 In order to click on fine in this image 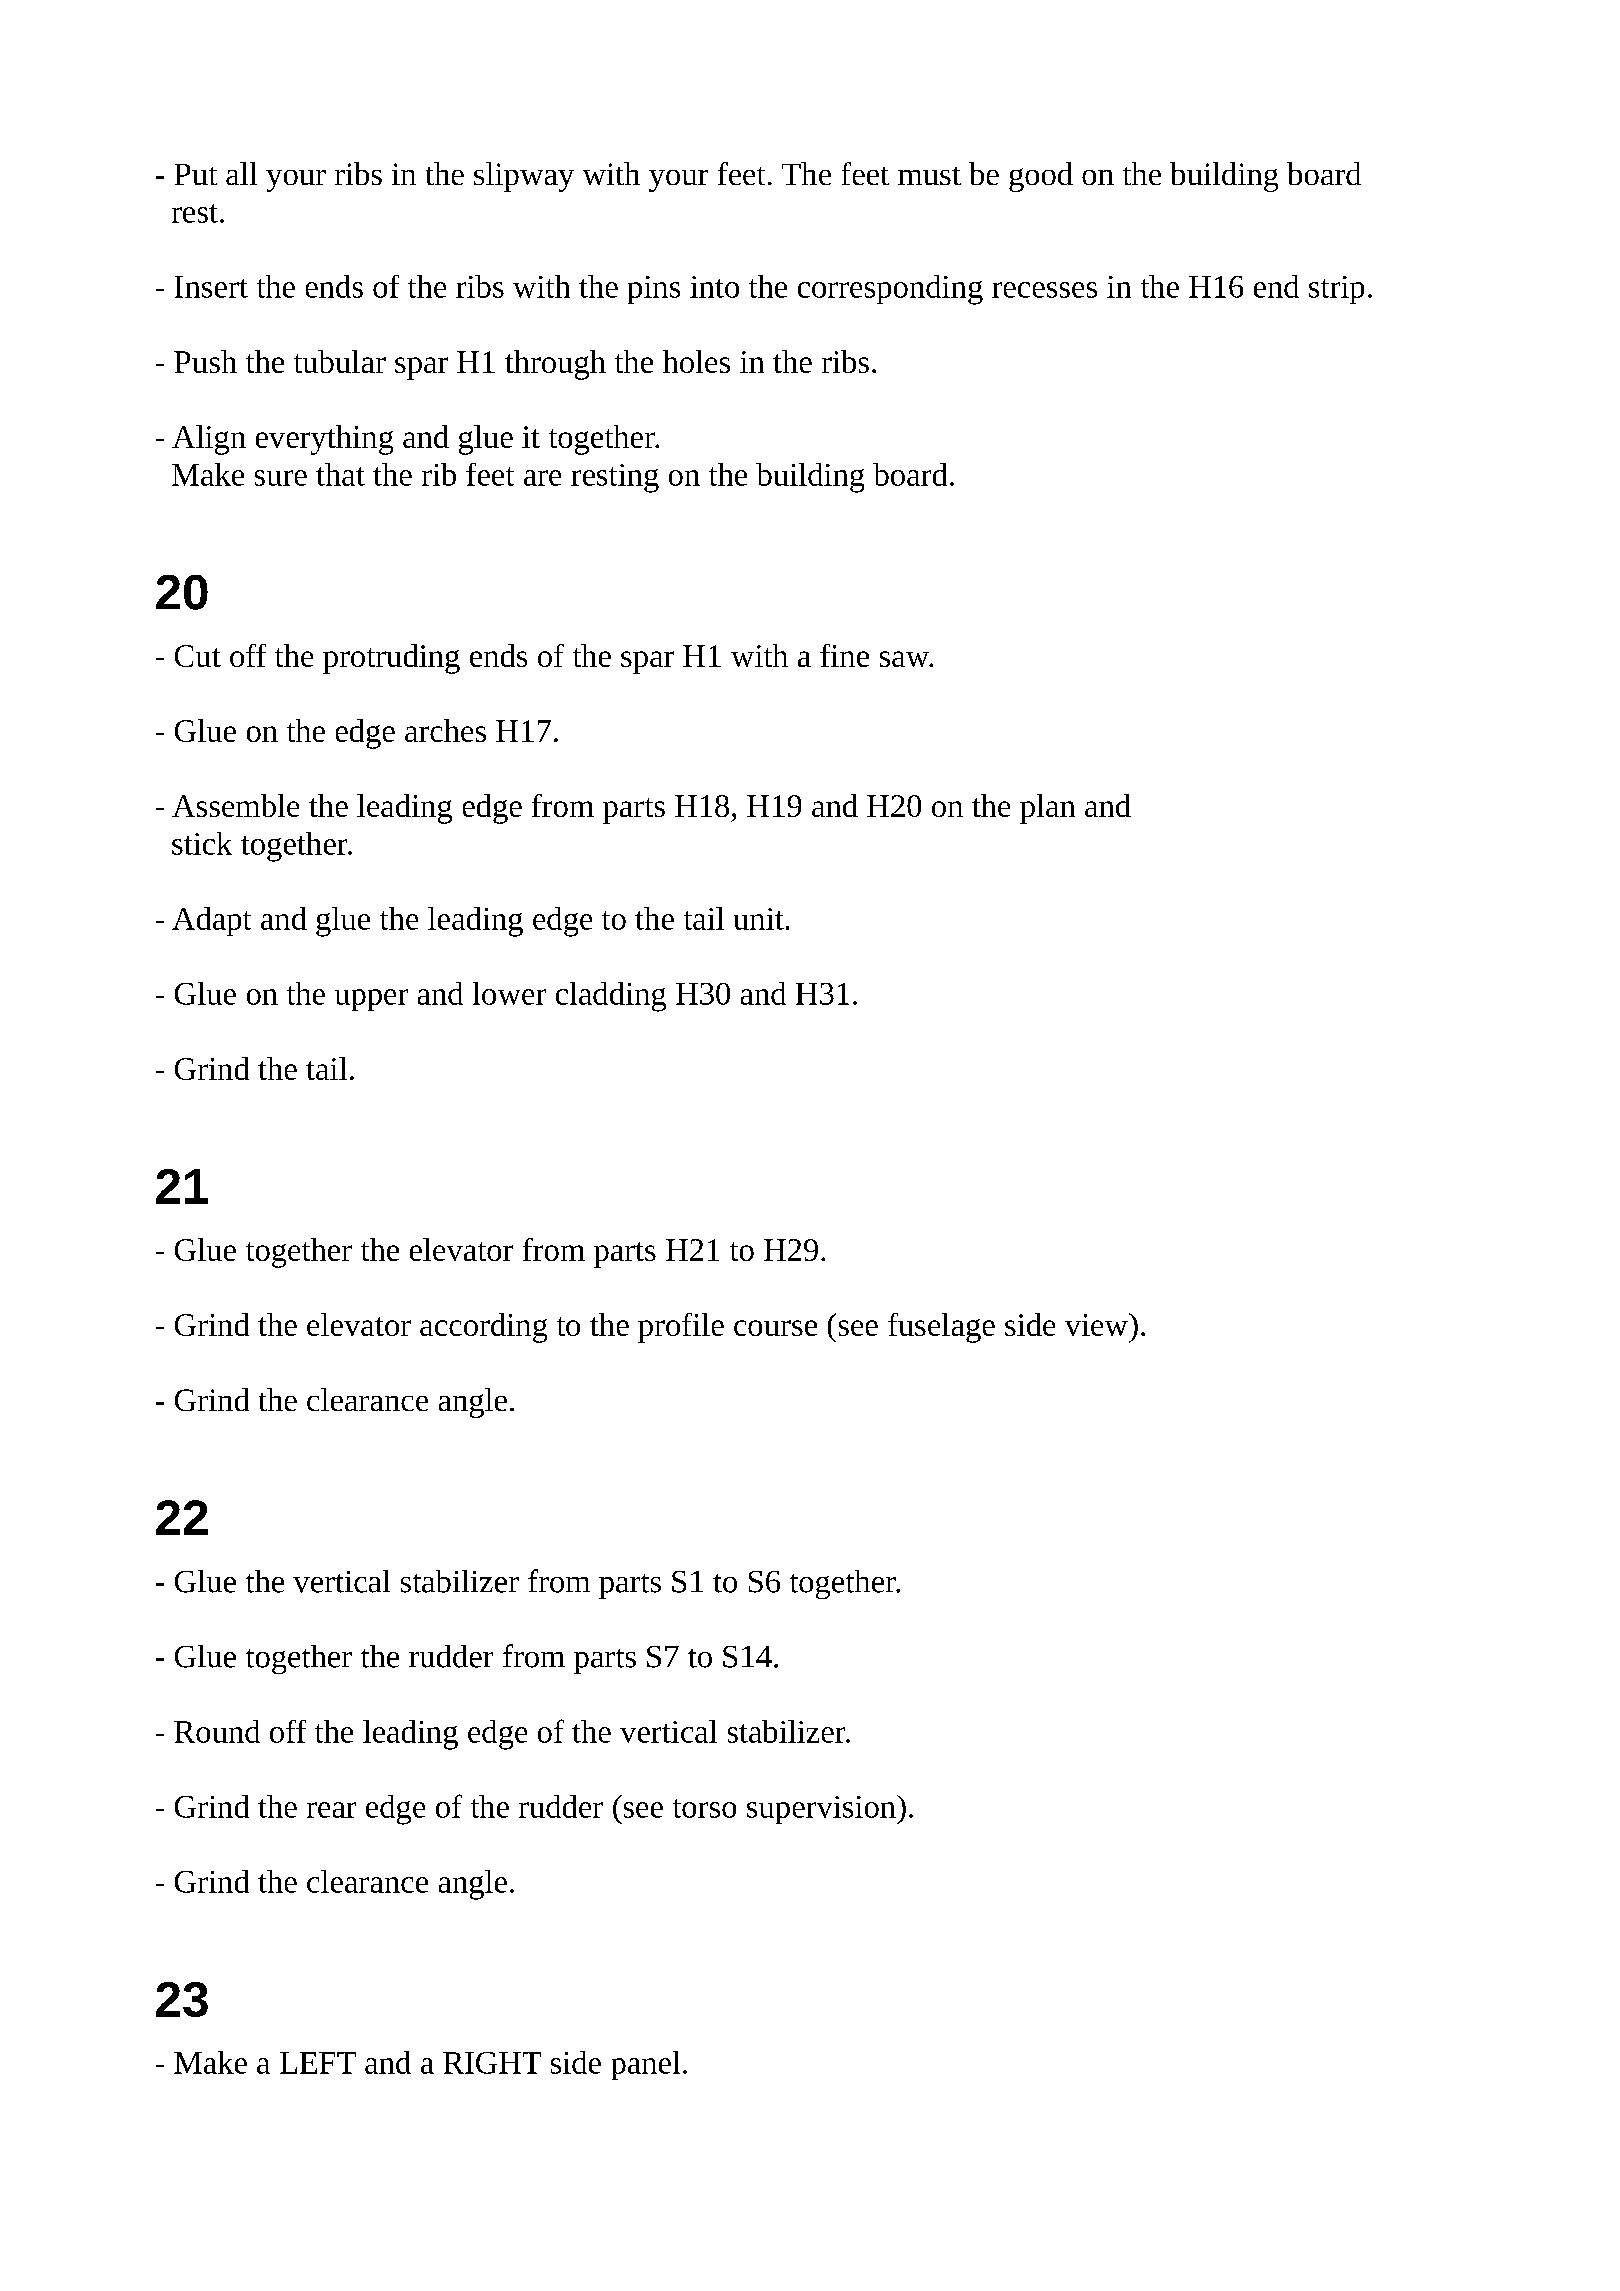, I will do `click(844, 655)`.
